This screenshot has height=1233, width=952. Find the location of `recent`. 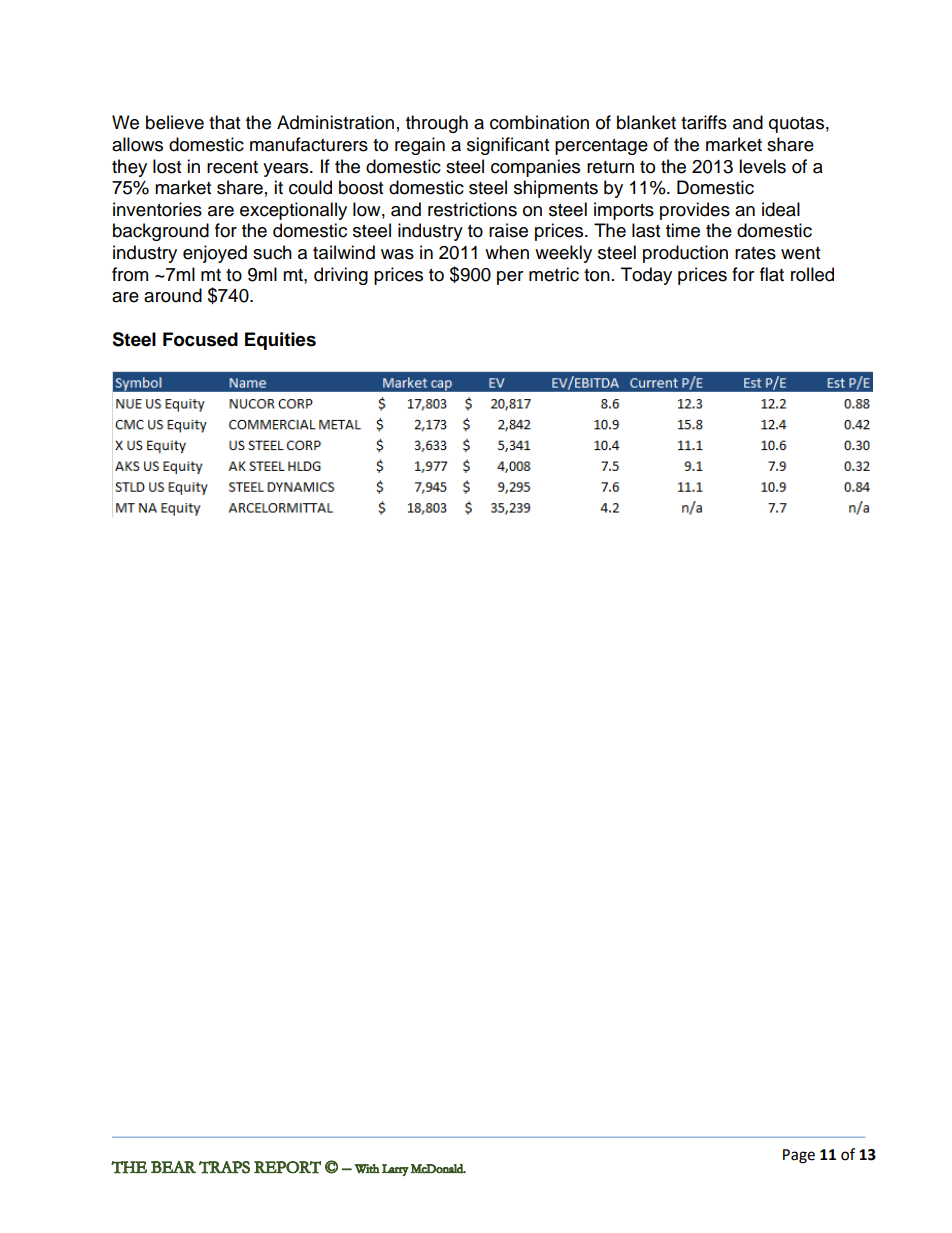

recent is located at coordinates (232, 167).
